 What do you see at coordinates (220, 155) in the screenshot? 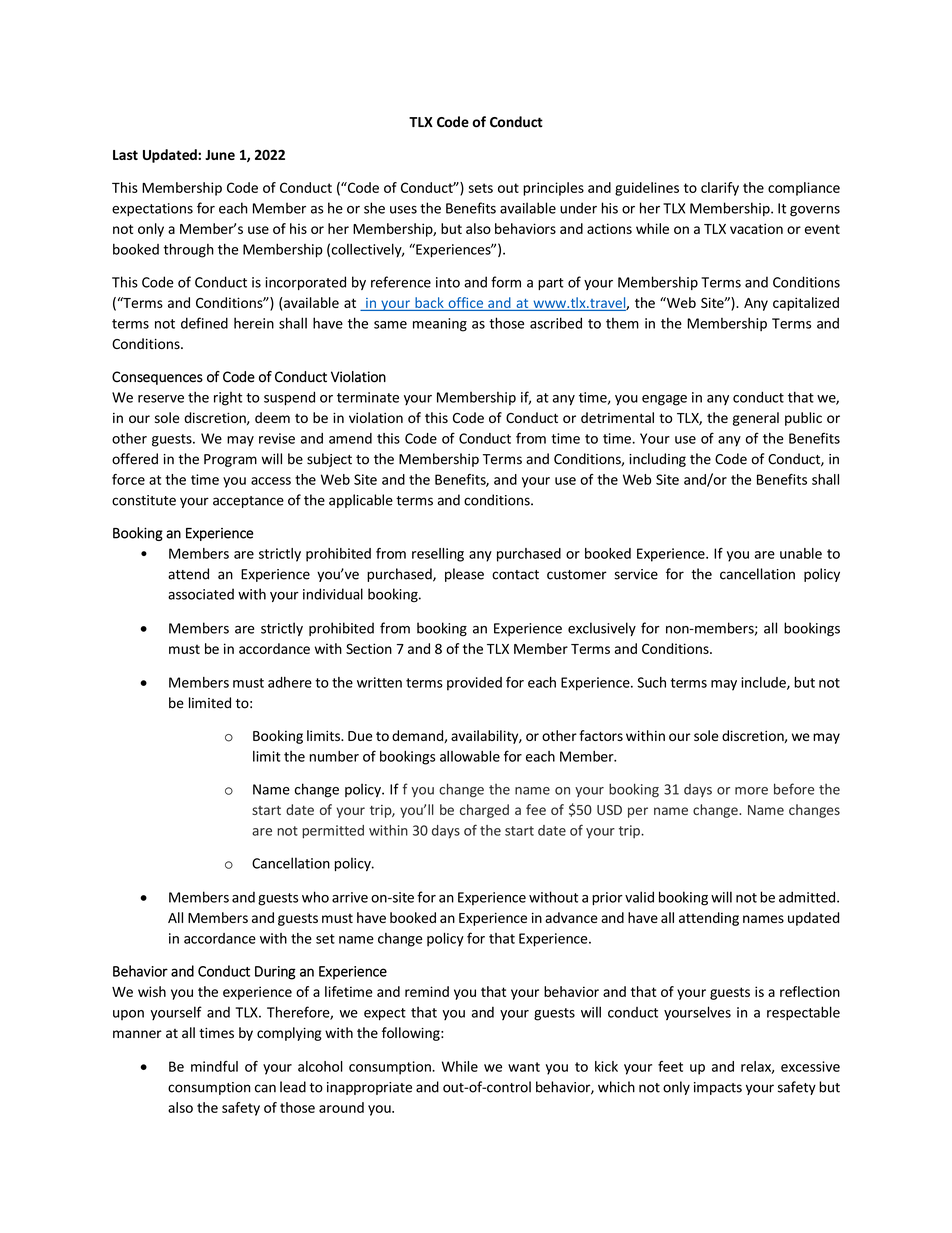
I see `June` at bounding box center [220, 155].
